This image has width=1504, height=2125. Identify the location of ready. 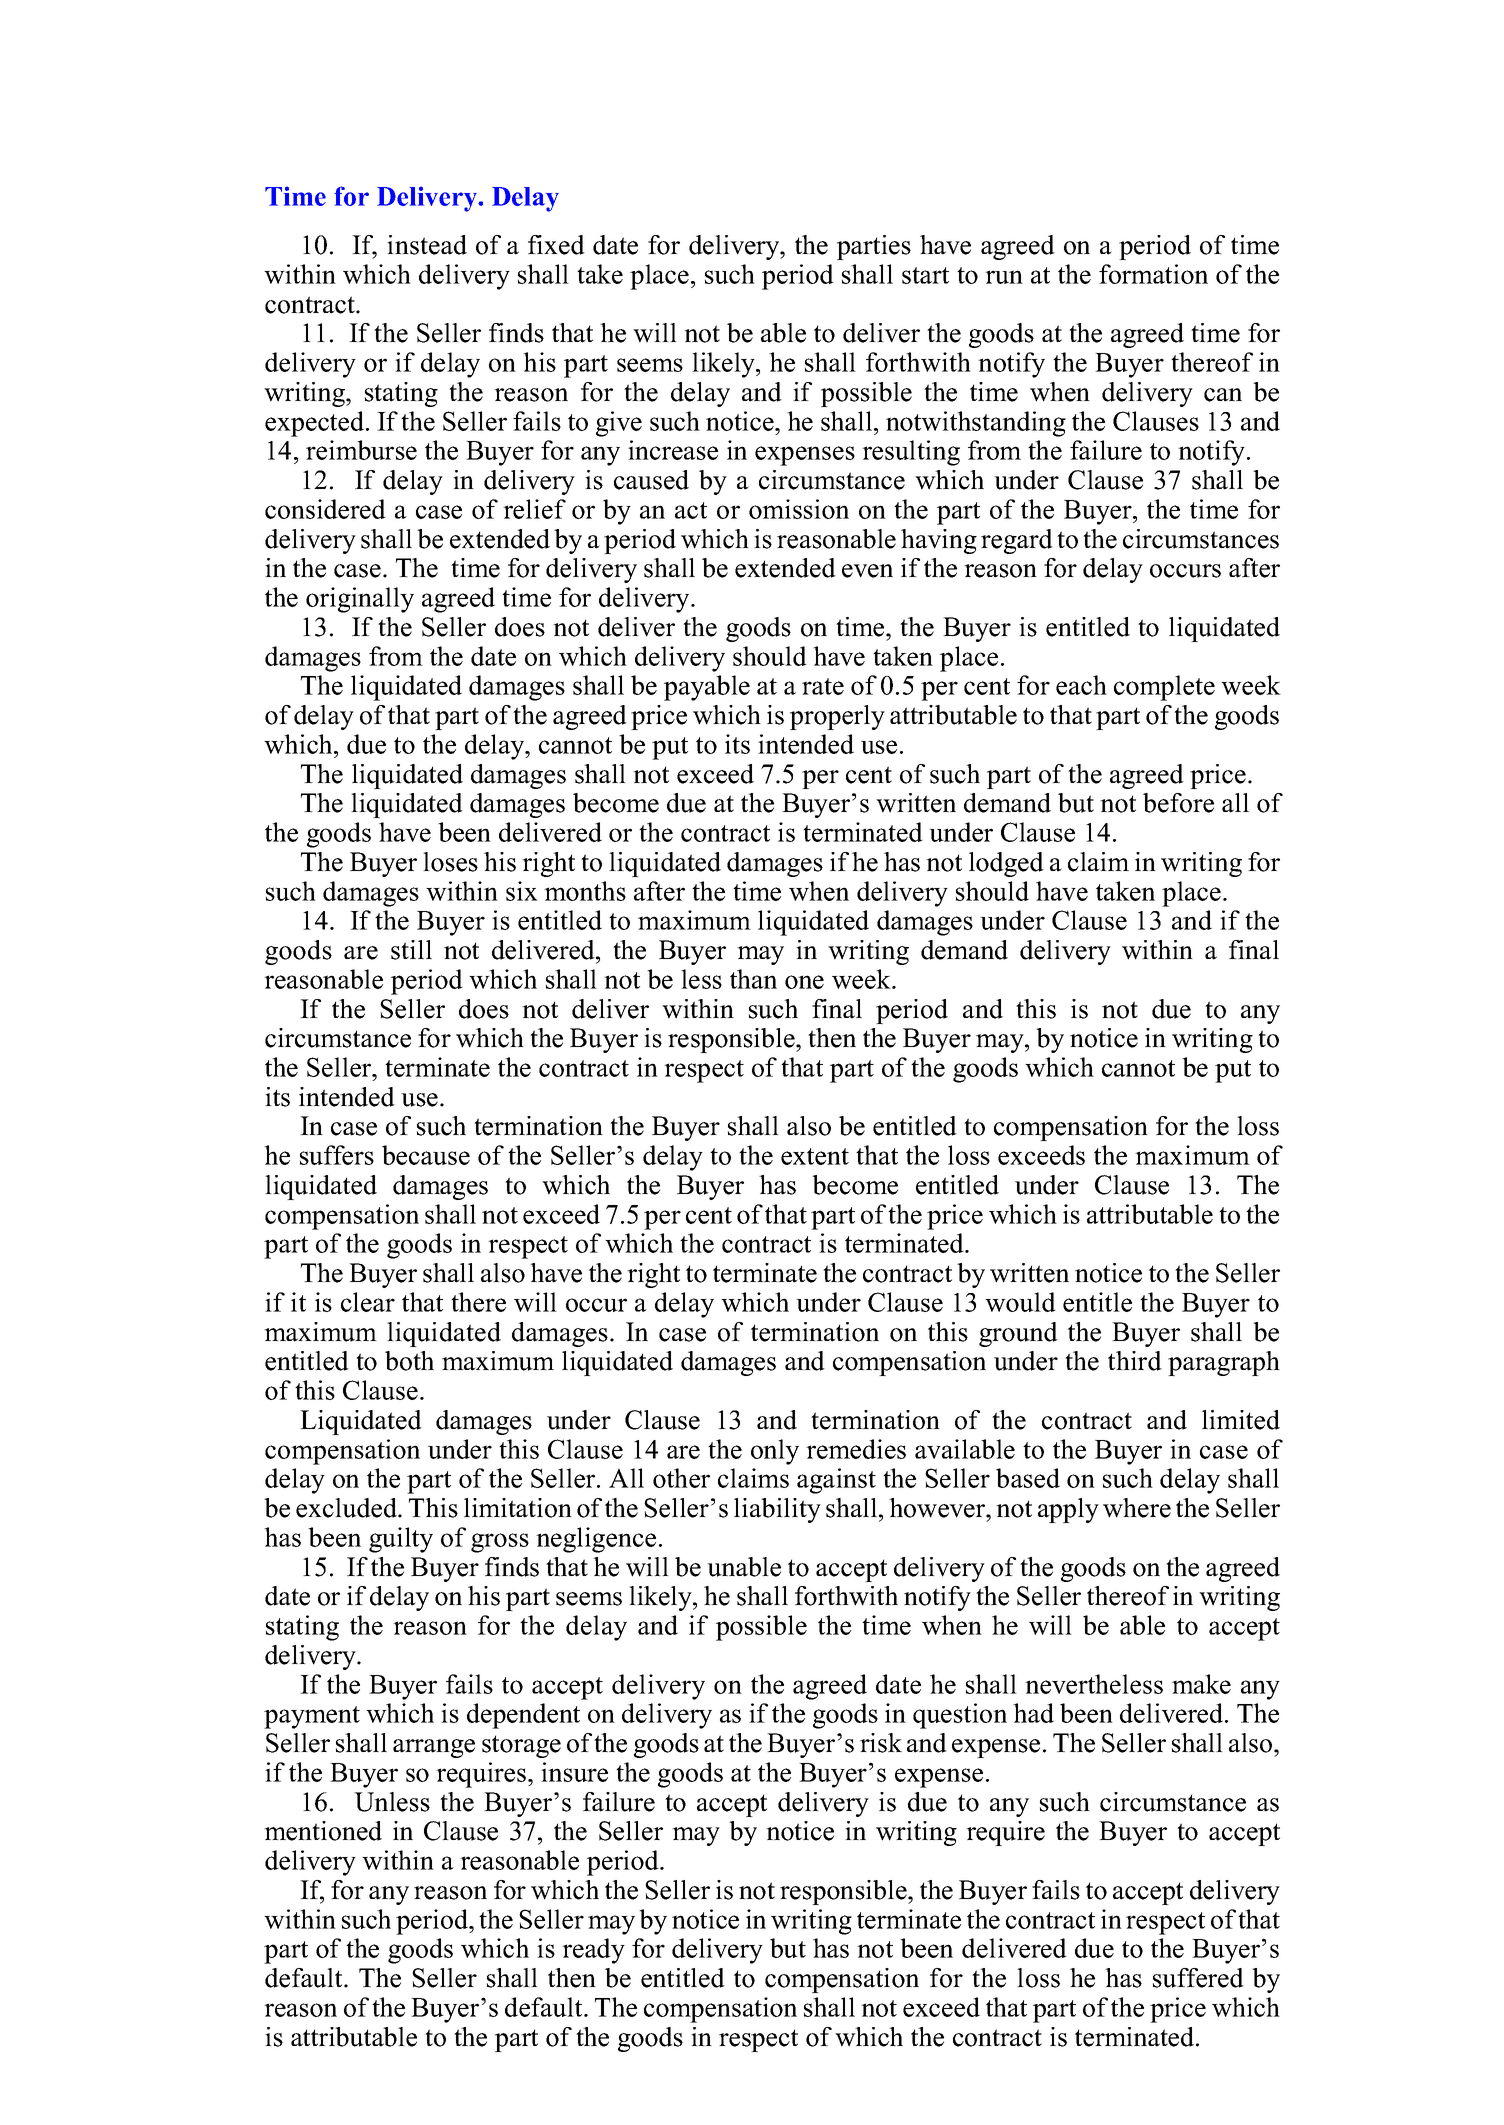
(593, 1951).
